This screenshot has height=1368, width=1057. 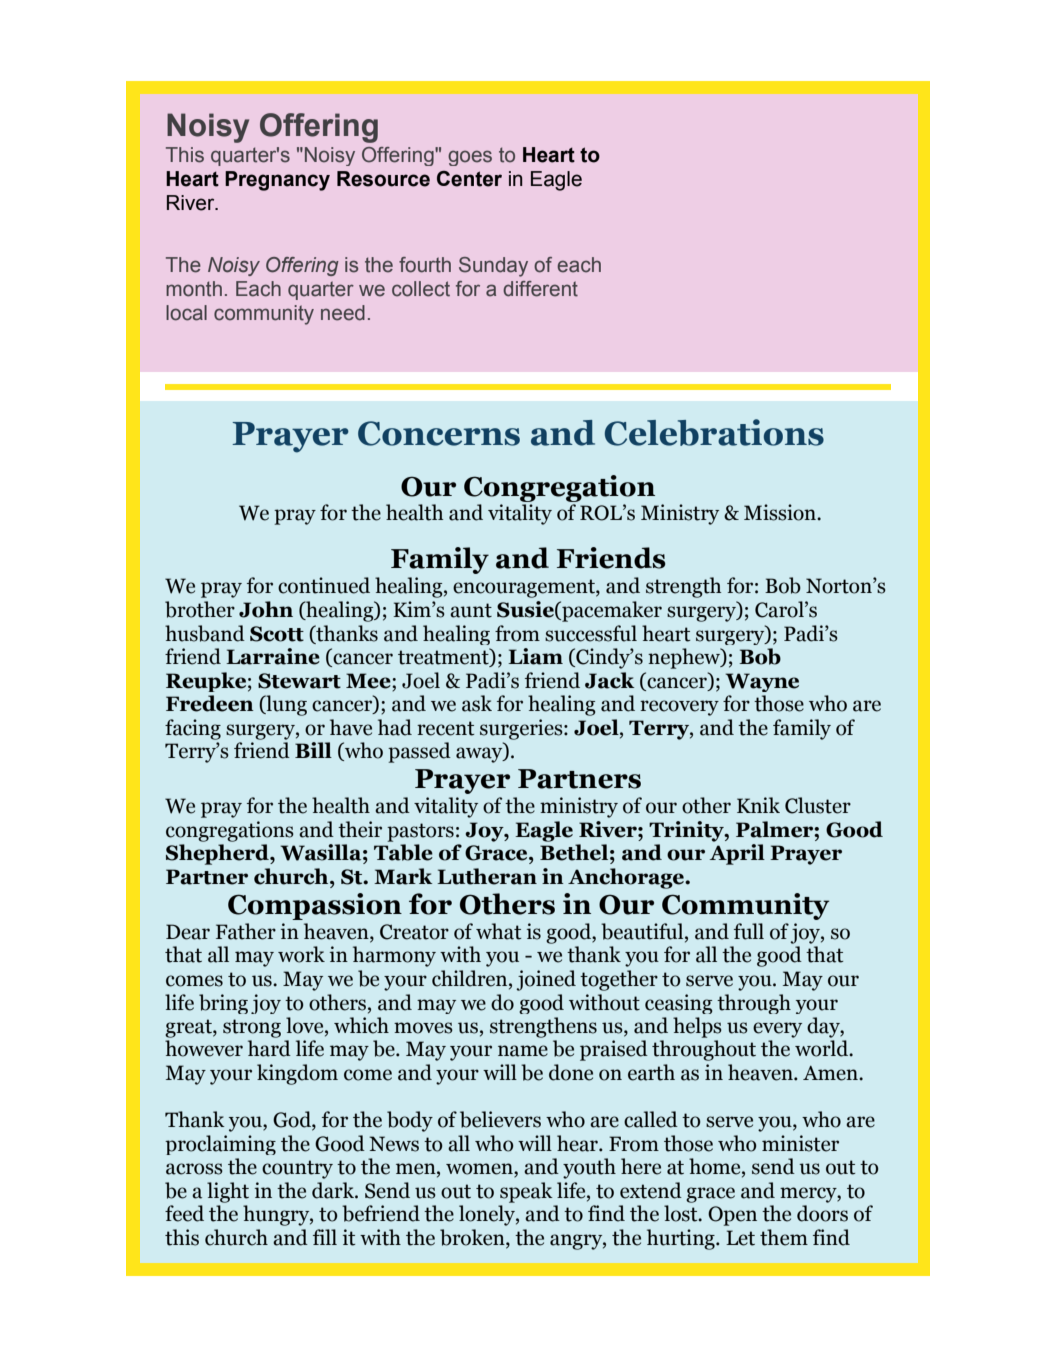 What do you see at coordinates (540, 289) in the screenshot?
I see `different` at bounding box center [540, 289].
